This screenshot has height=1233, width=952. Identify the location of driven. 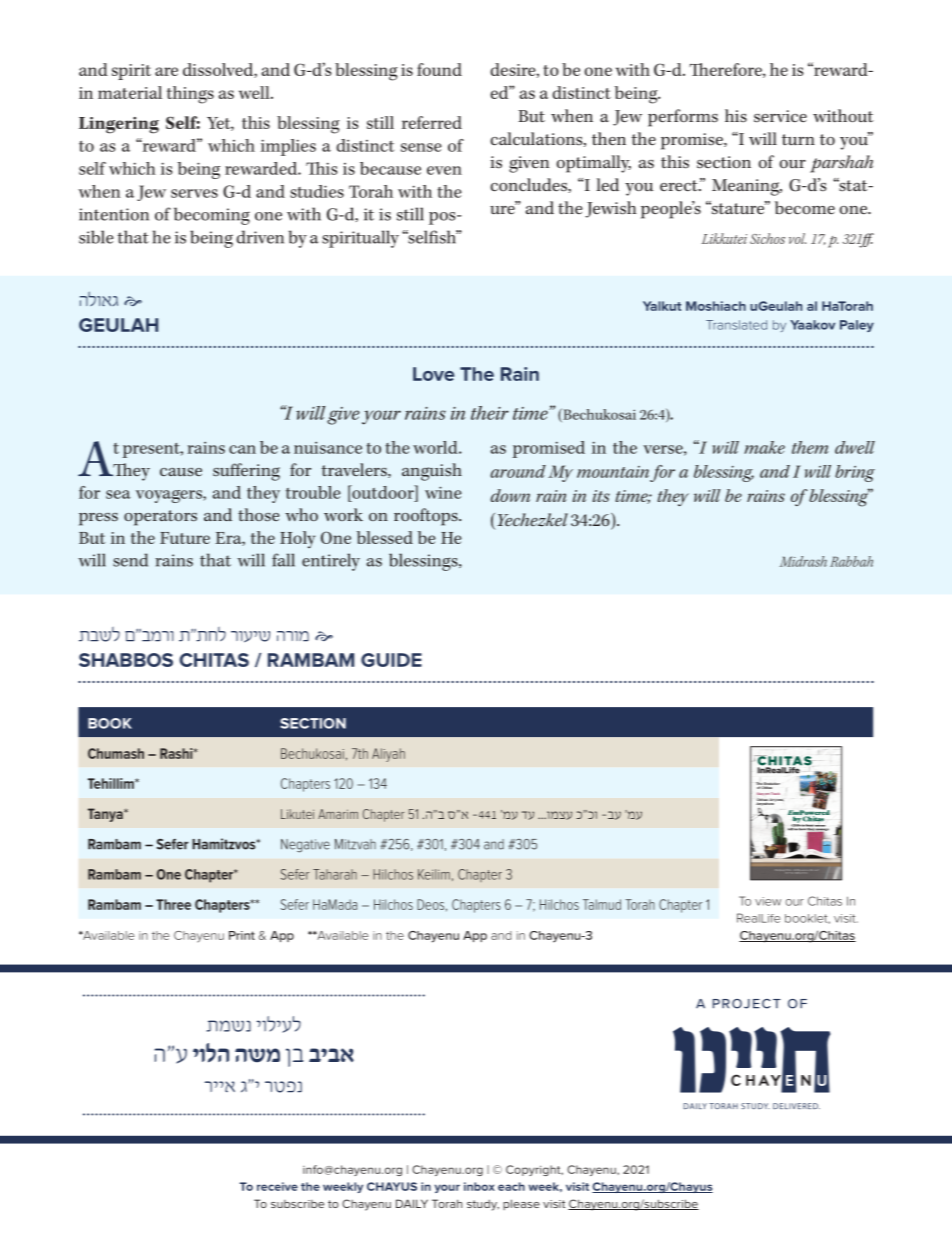
(260, 237).
